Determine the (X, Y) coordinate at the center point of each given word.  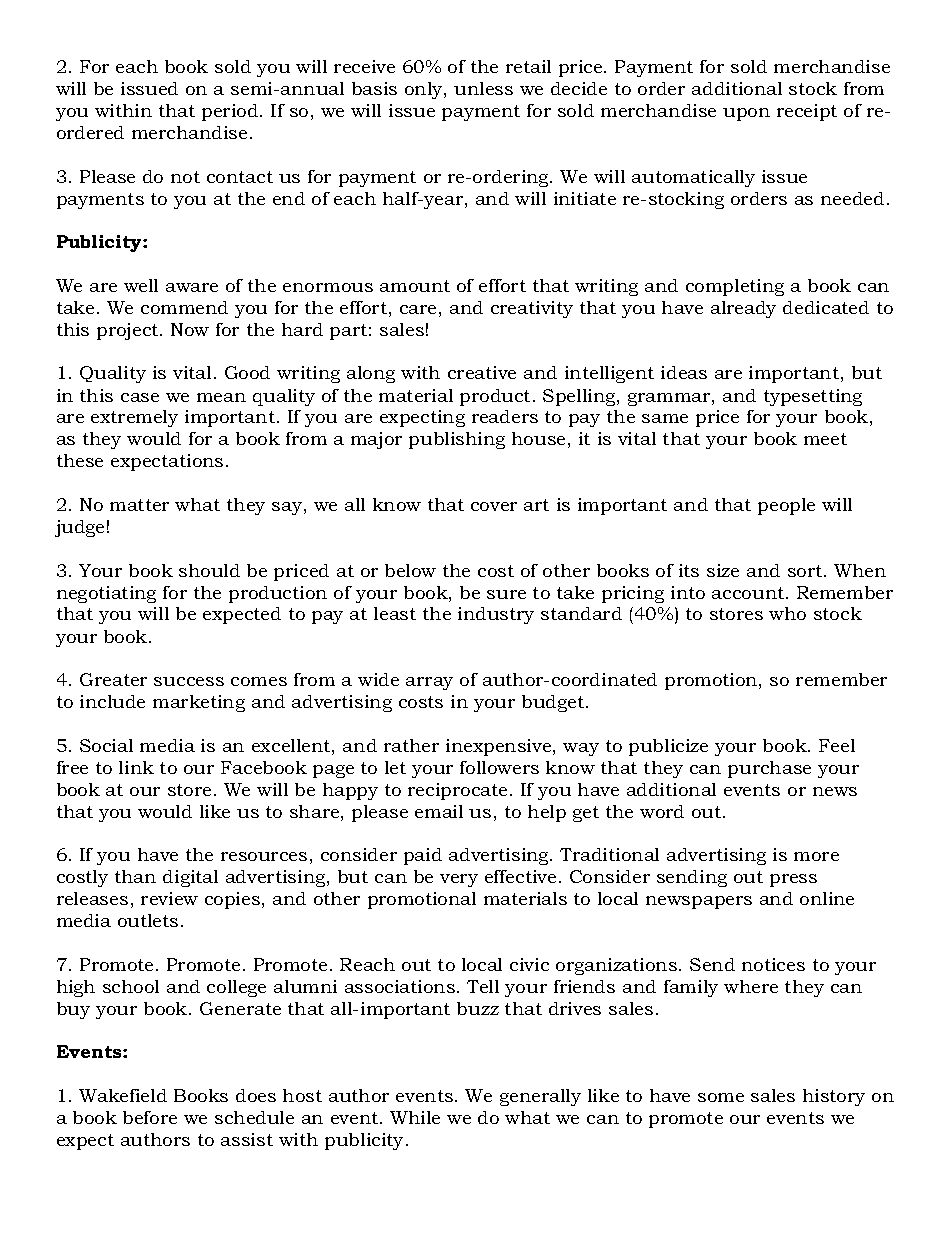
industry (496, 615)
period (231, 112)
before (150, 1117)
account (749, 593)
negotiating (106, 594)
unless (483, 88)
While (415, 1117)
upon (746, 114)
